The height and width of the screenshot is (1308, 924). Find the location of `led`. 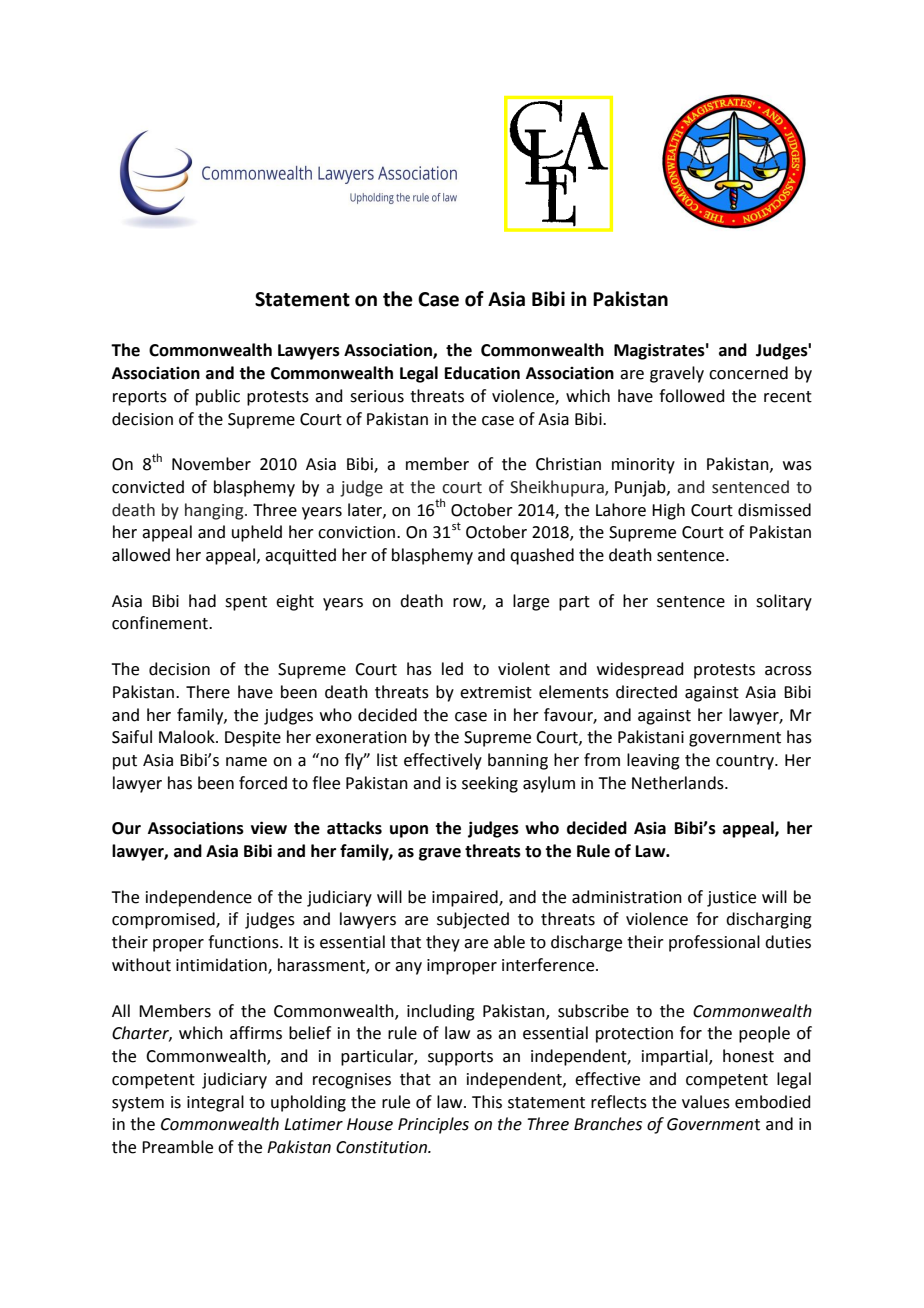

led is located at coordinates (452, 669).
